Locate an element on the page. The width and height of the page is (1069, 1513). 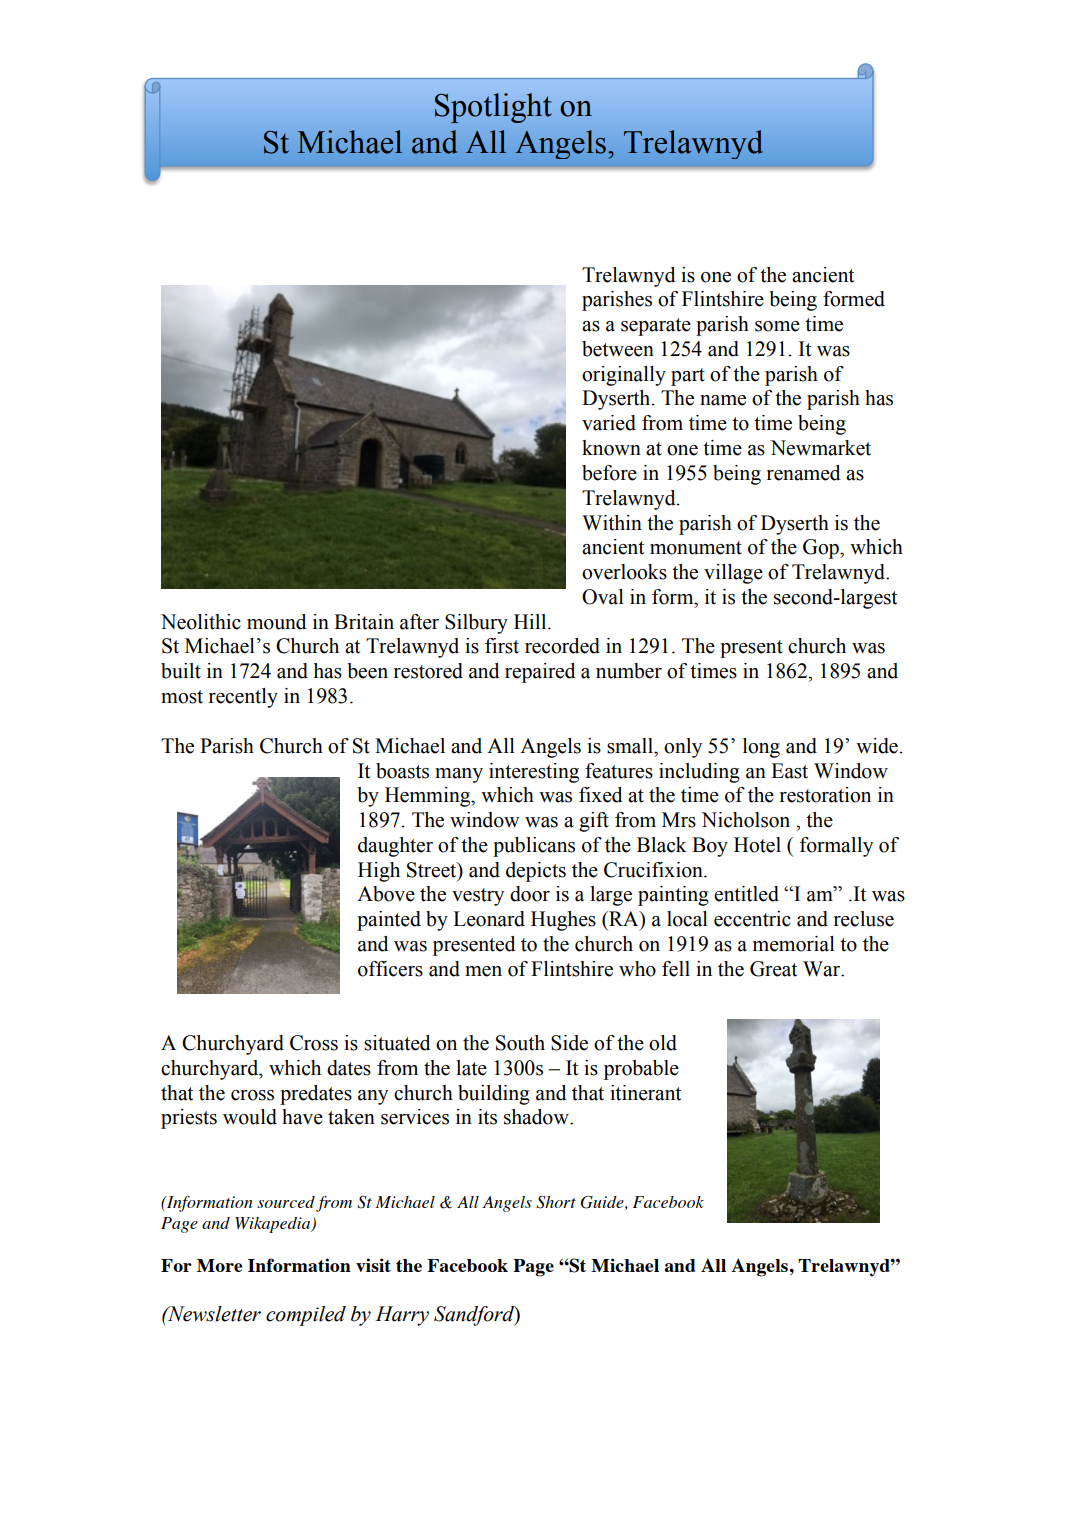
More is located at coordinates (219, 1265).
